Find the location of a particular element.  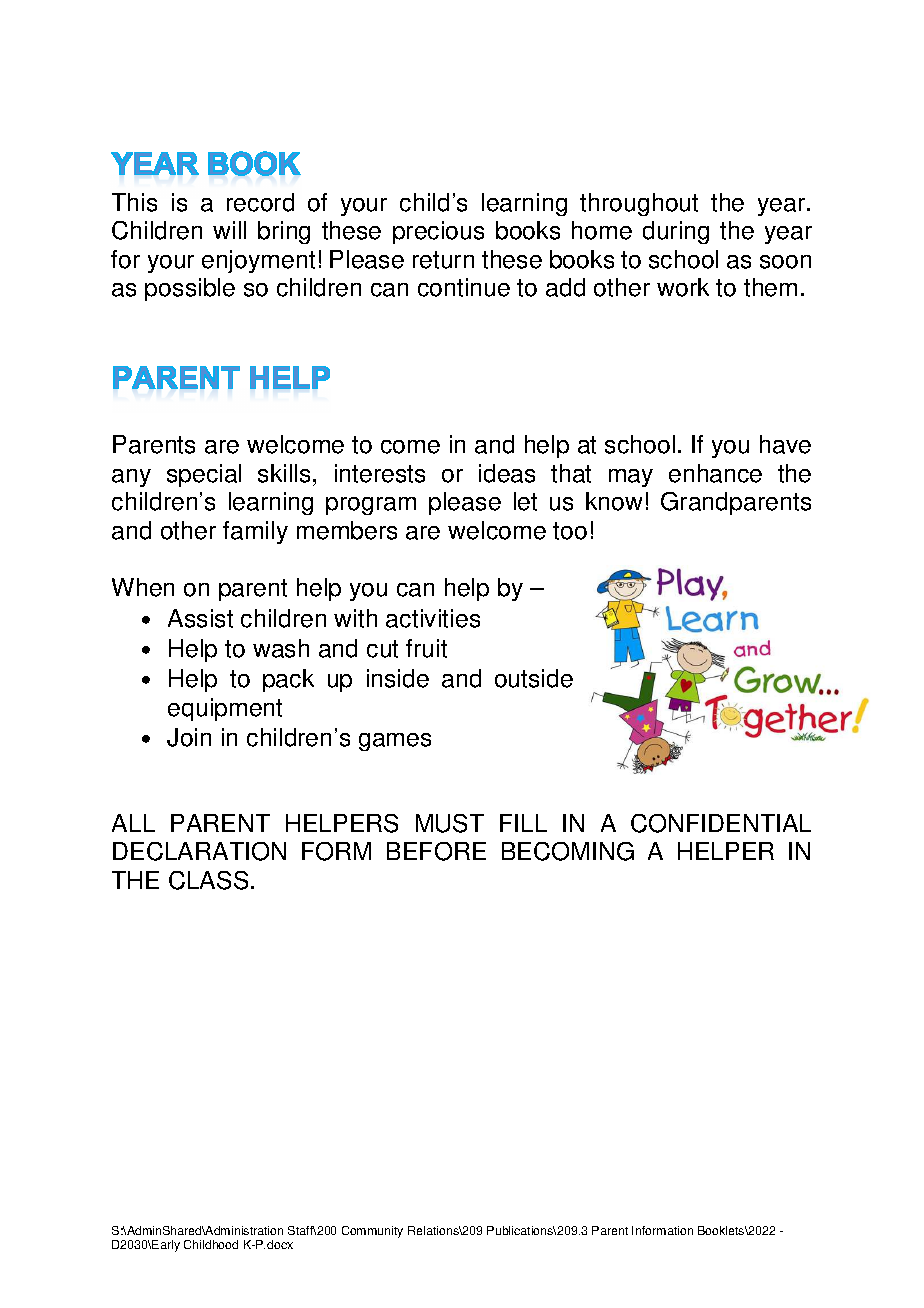

equipment is located at coordinates (225, 709).
